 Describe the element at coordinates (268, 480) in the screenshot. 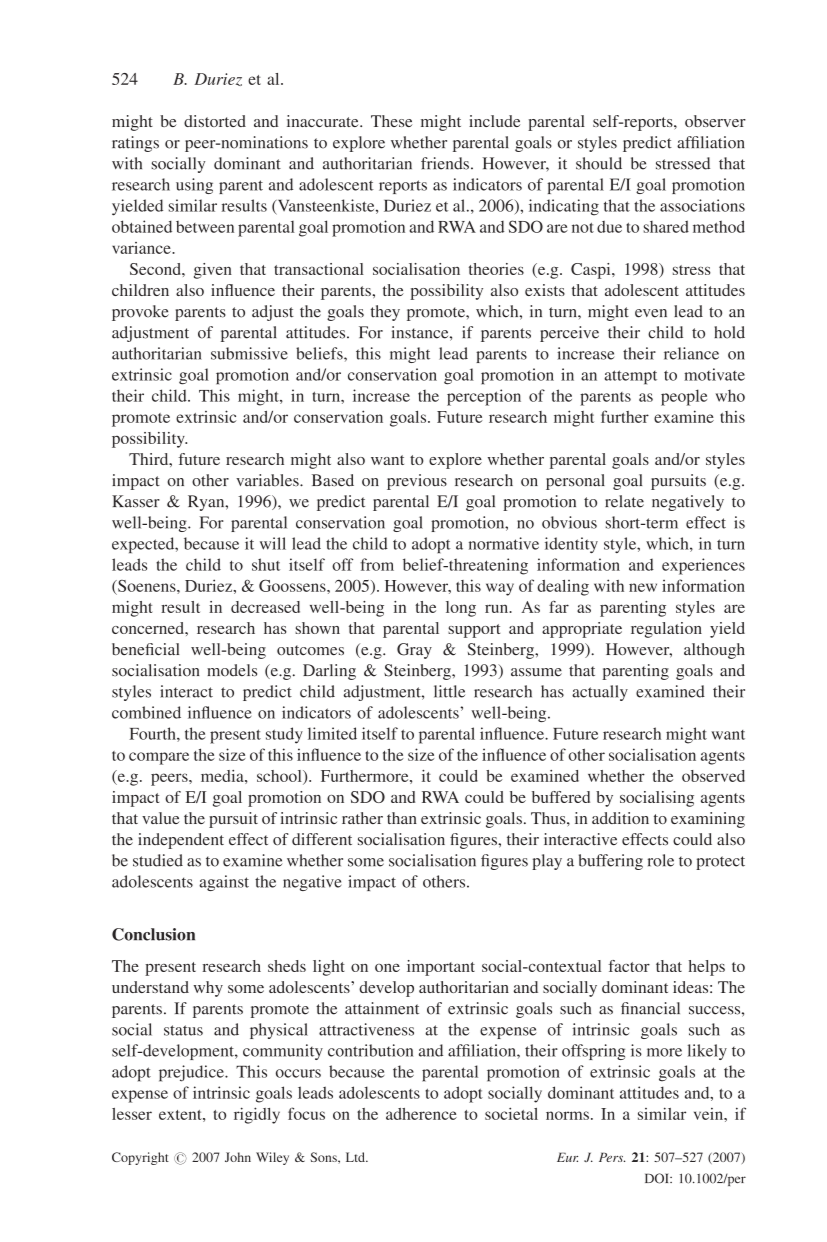

I see `variables` at that location.
